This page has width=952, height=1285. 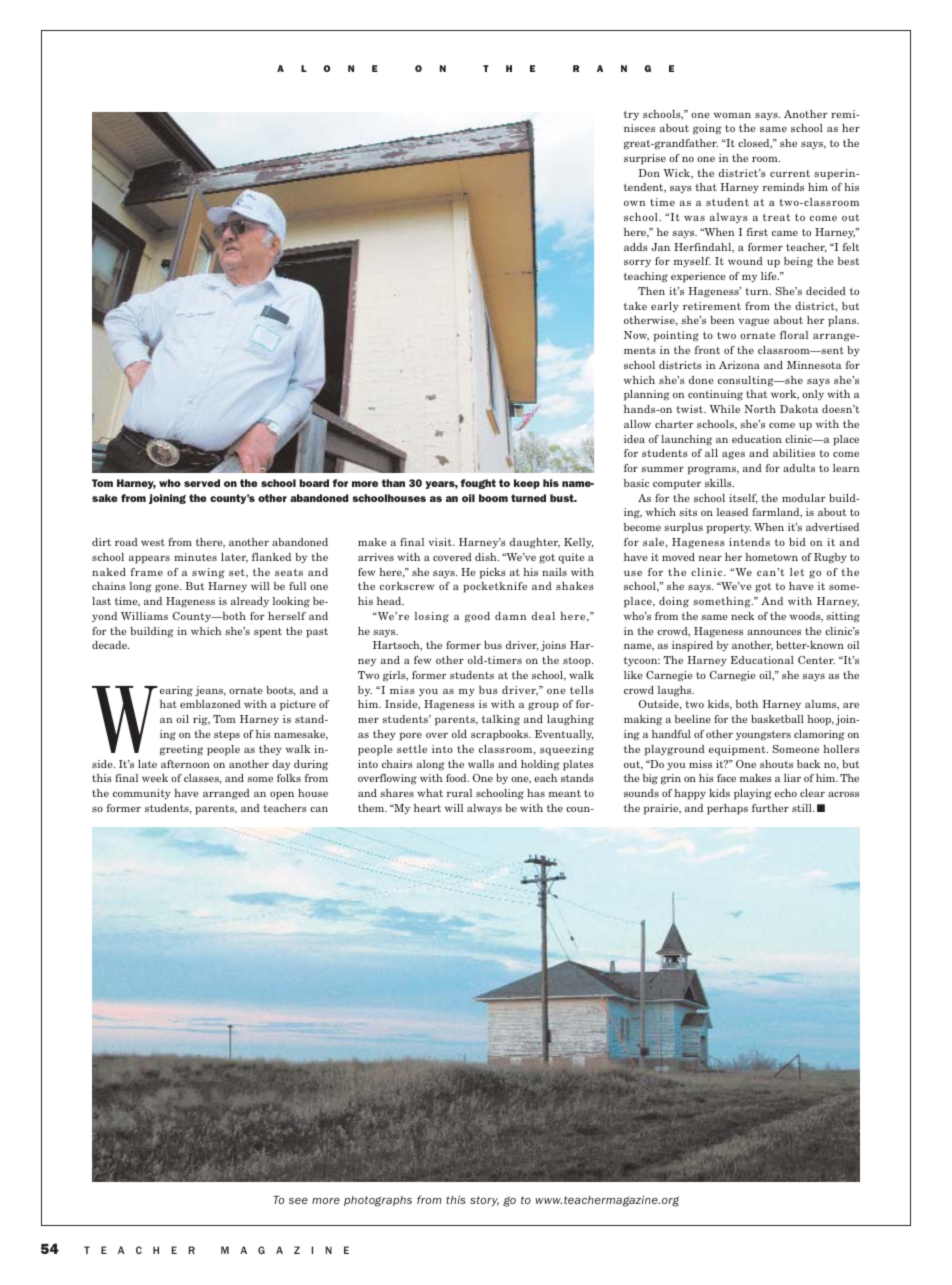 I want to click on announces, so click(x=774, y=632).
